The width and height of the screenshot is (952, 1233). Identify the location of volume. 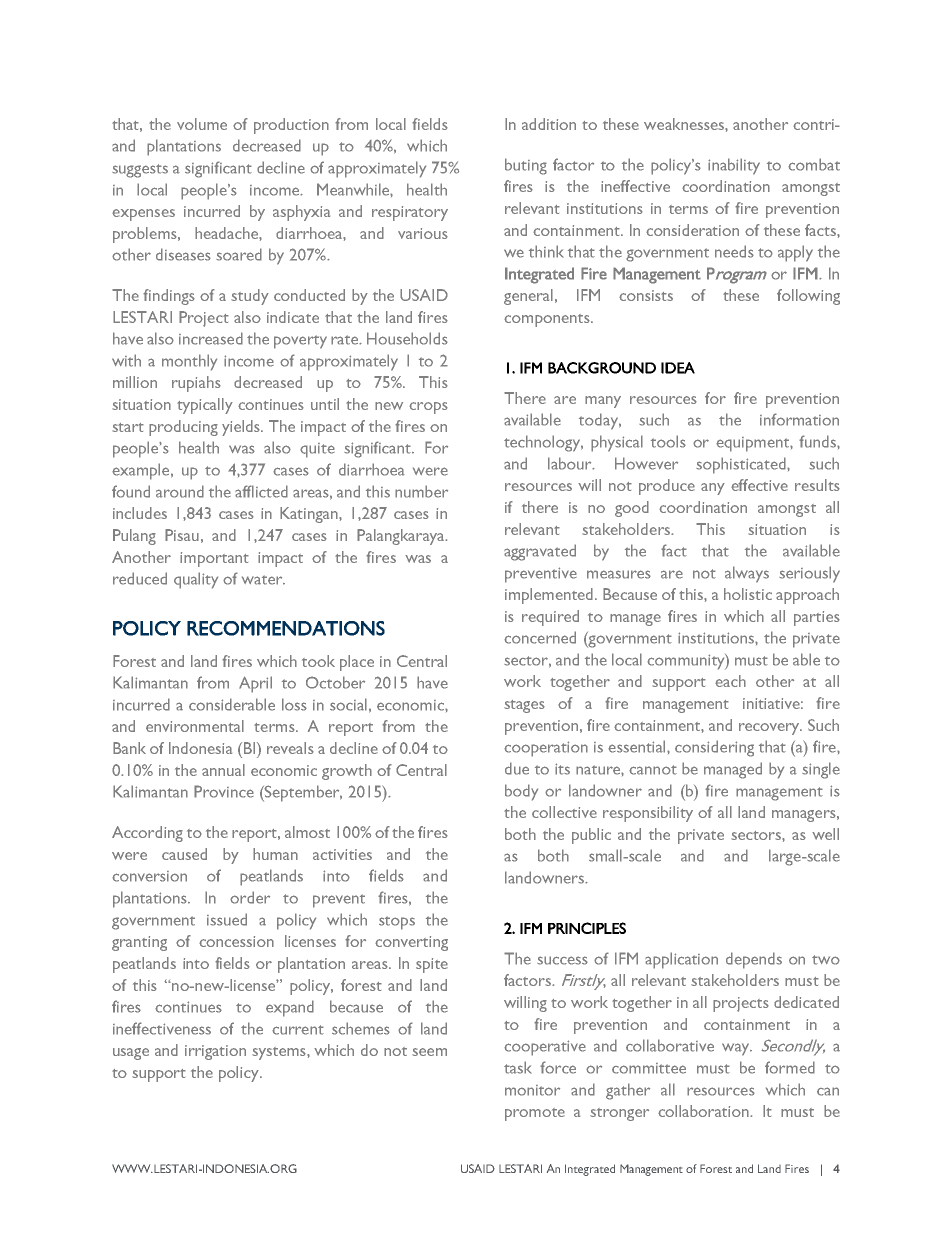
(202, 124).
